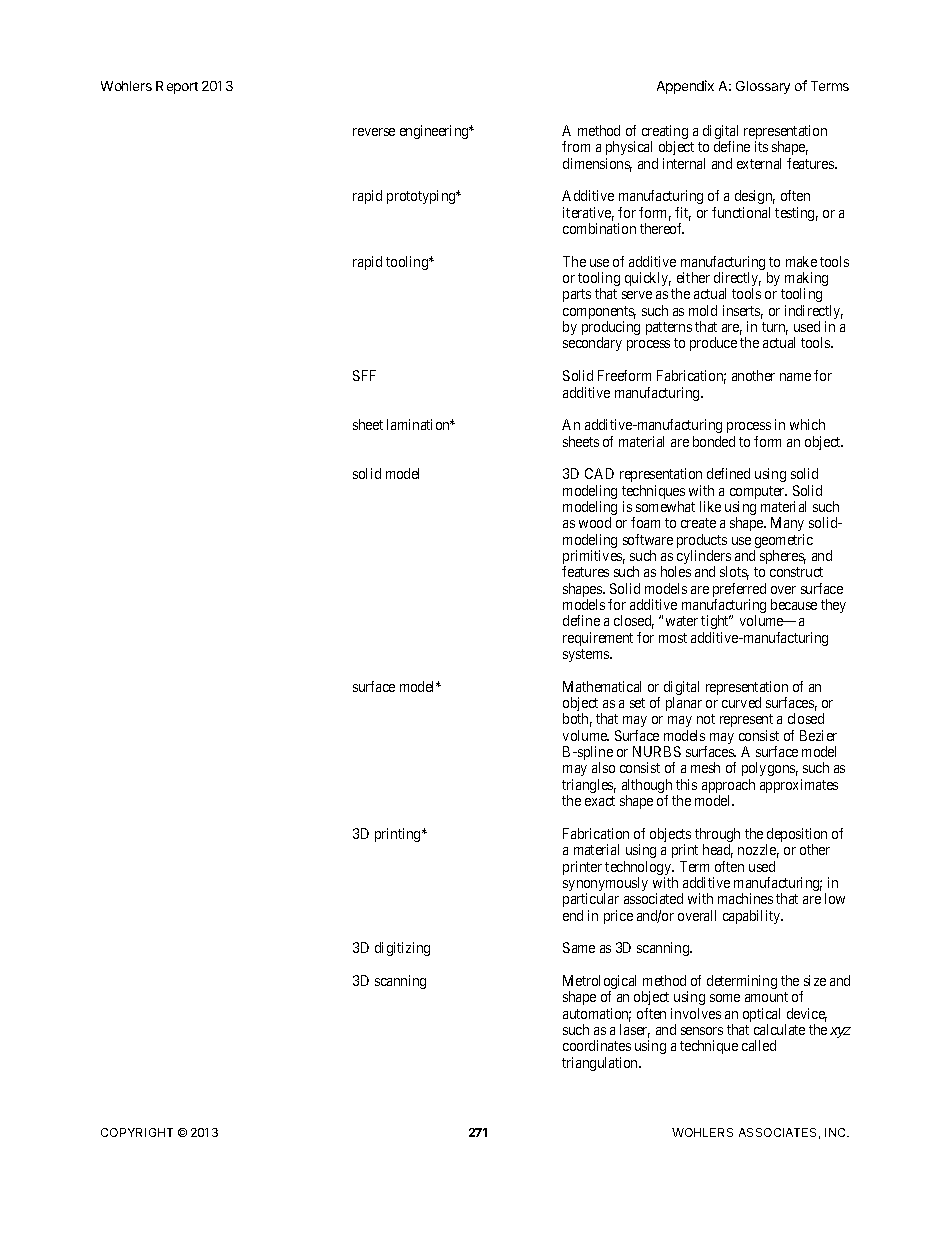  Describe the element at coordinates (435, 132) in the screenshot. I see `engineering` at that location.
